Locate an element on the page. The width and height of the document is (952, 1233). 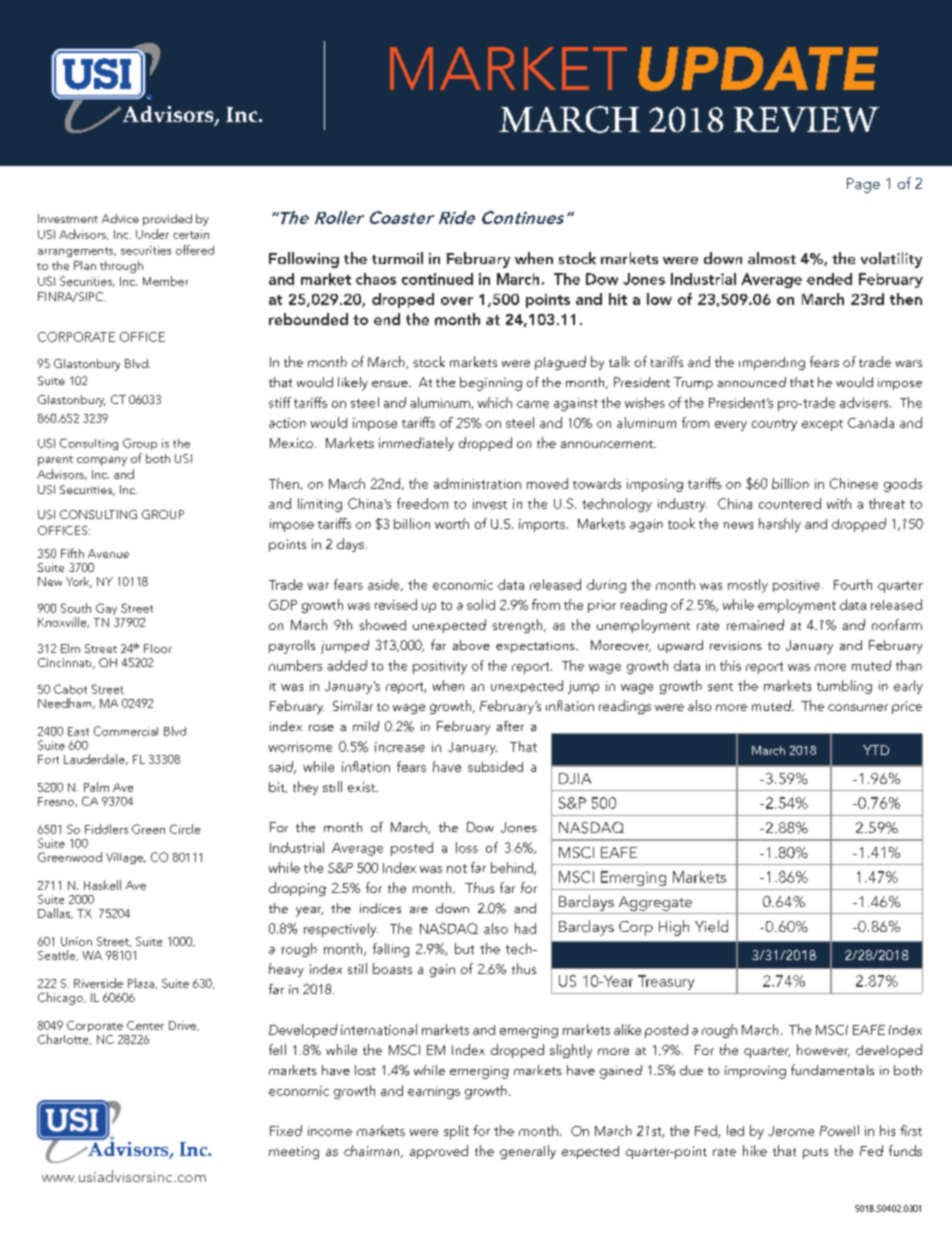
Treasury is located at coordinates (666, 982).
